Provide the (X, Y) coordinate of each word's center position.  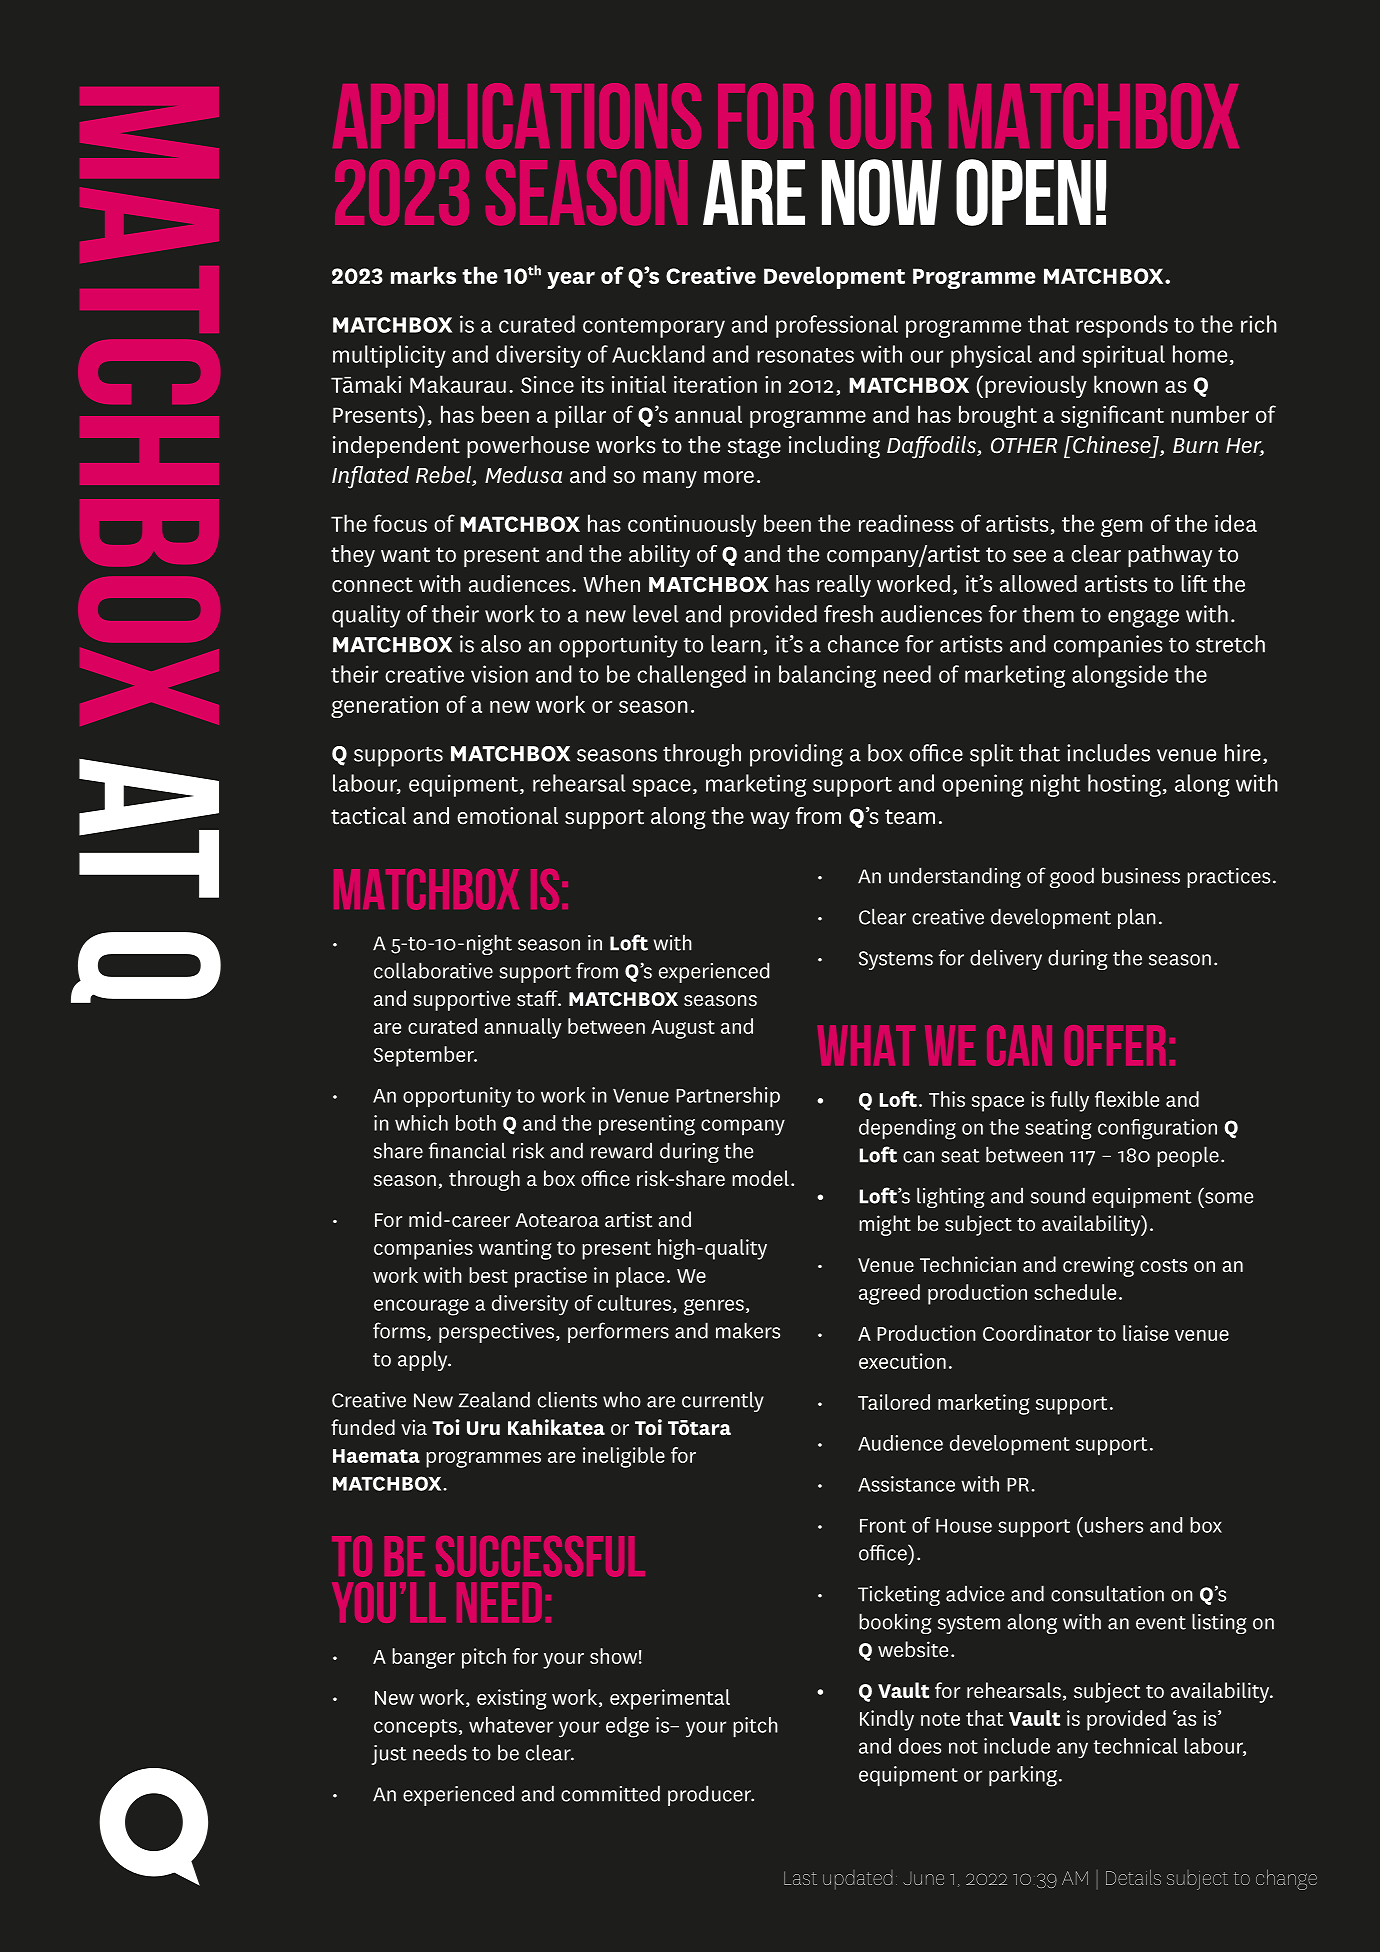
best (488, 1275)
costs (1163, 1266)
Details (1133, 1877)
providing (796, 755)
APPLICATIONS (517, 116)
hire (1243, 753)
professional (837, 326)
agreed (889, 1294)
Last (800, 1878)
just (389, 1755)
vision (499, 674)
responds (1122, 326)
